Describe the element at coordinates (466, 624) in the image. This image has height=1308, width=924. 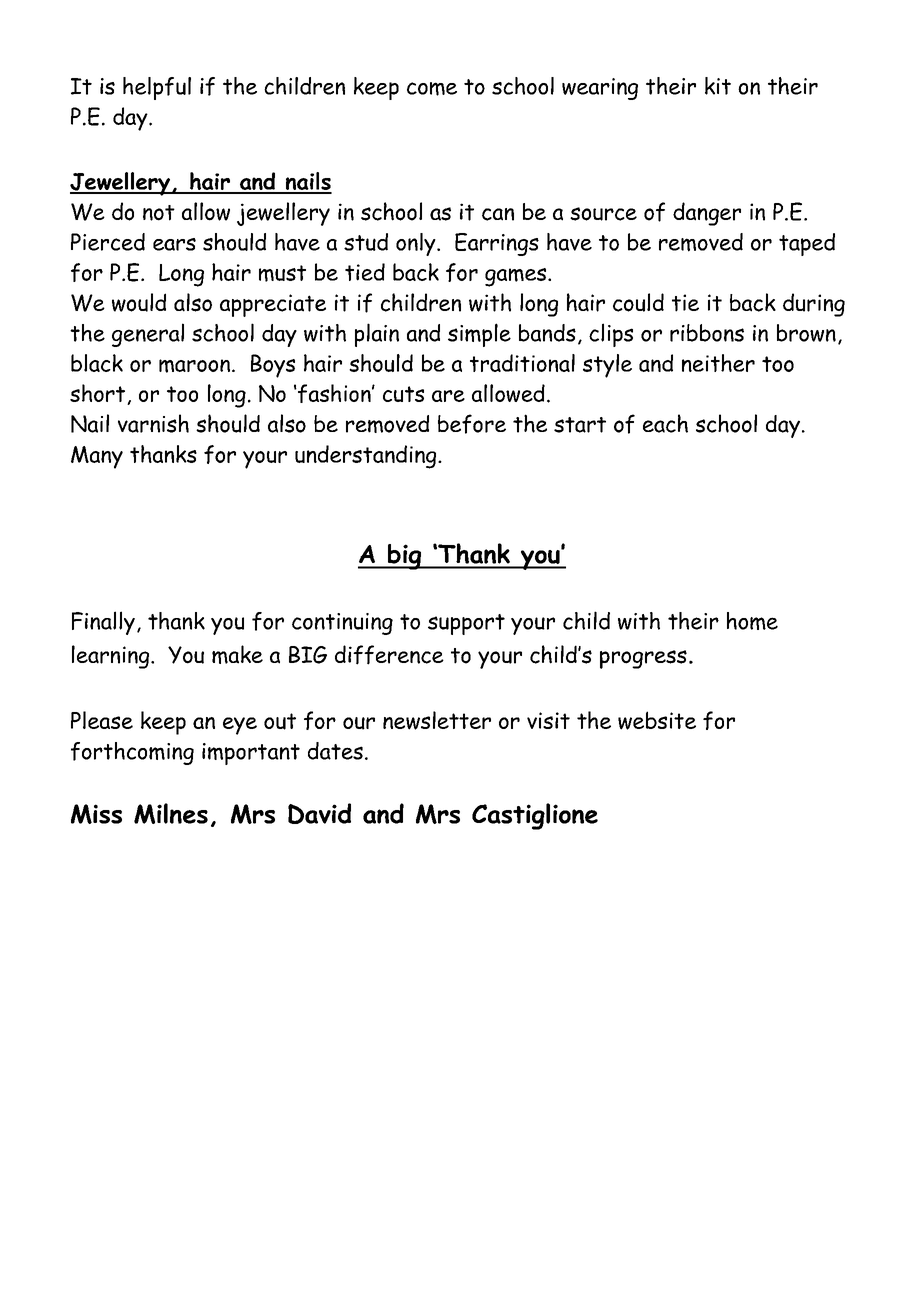
I see `support` at that location.
